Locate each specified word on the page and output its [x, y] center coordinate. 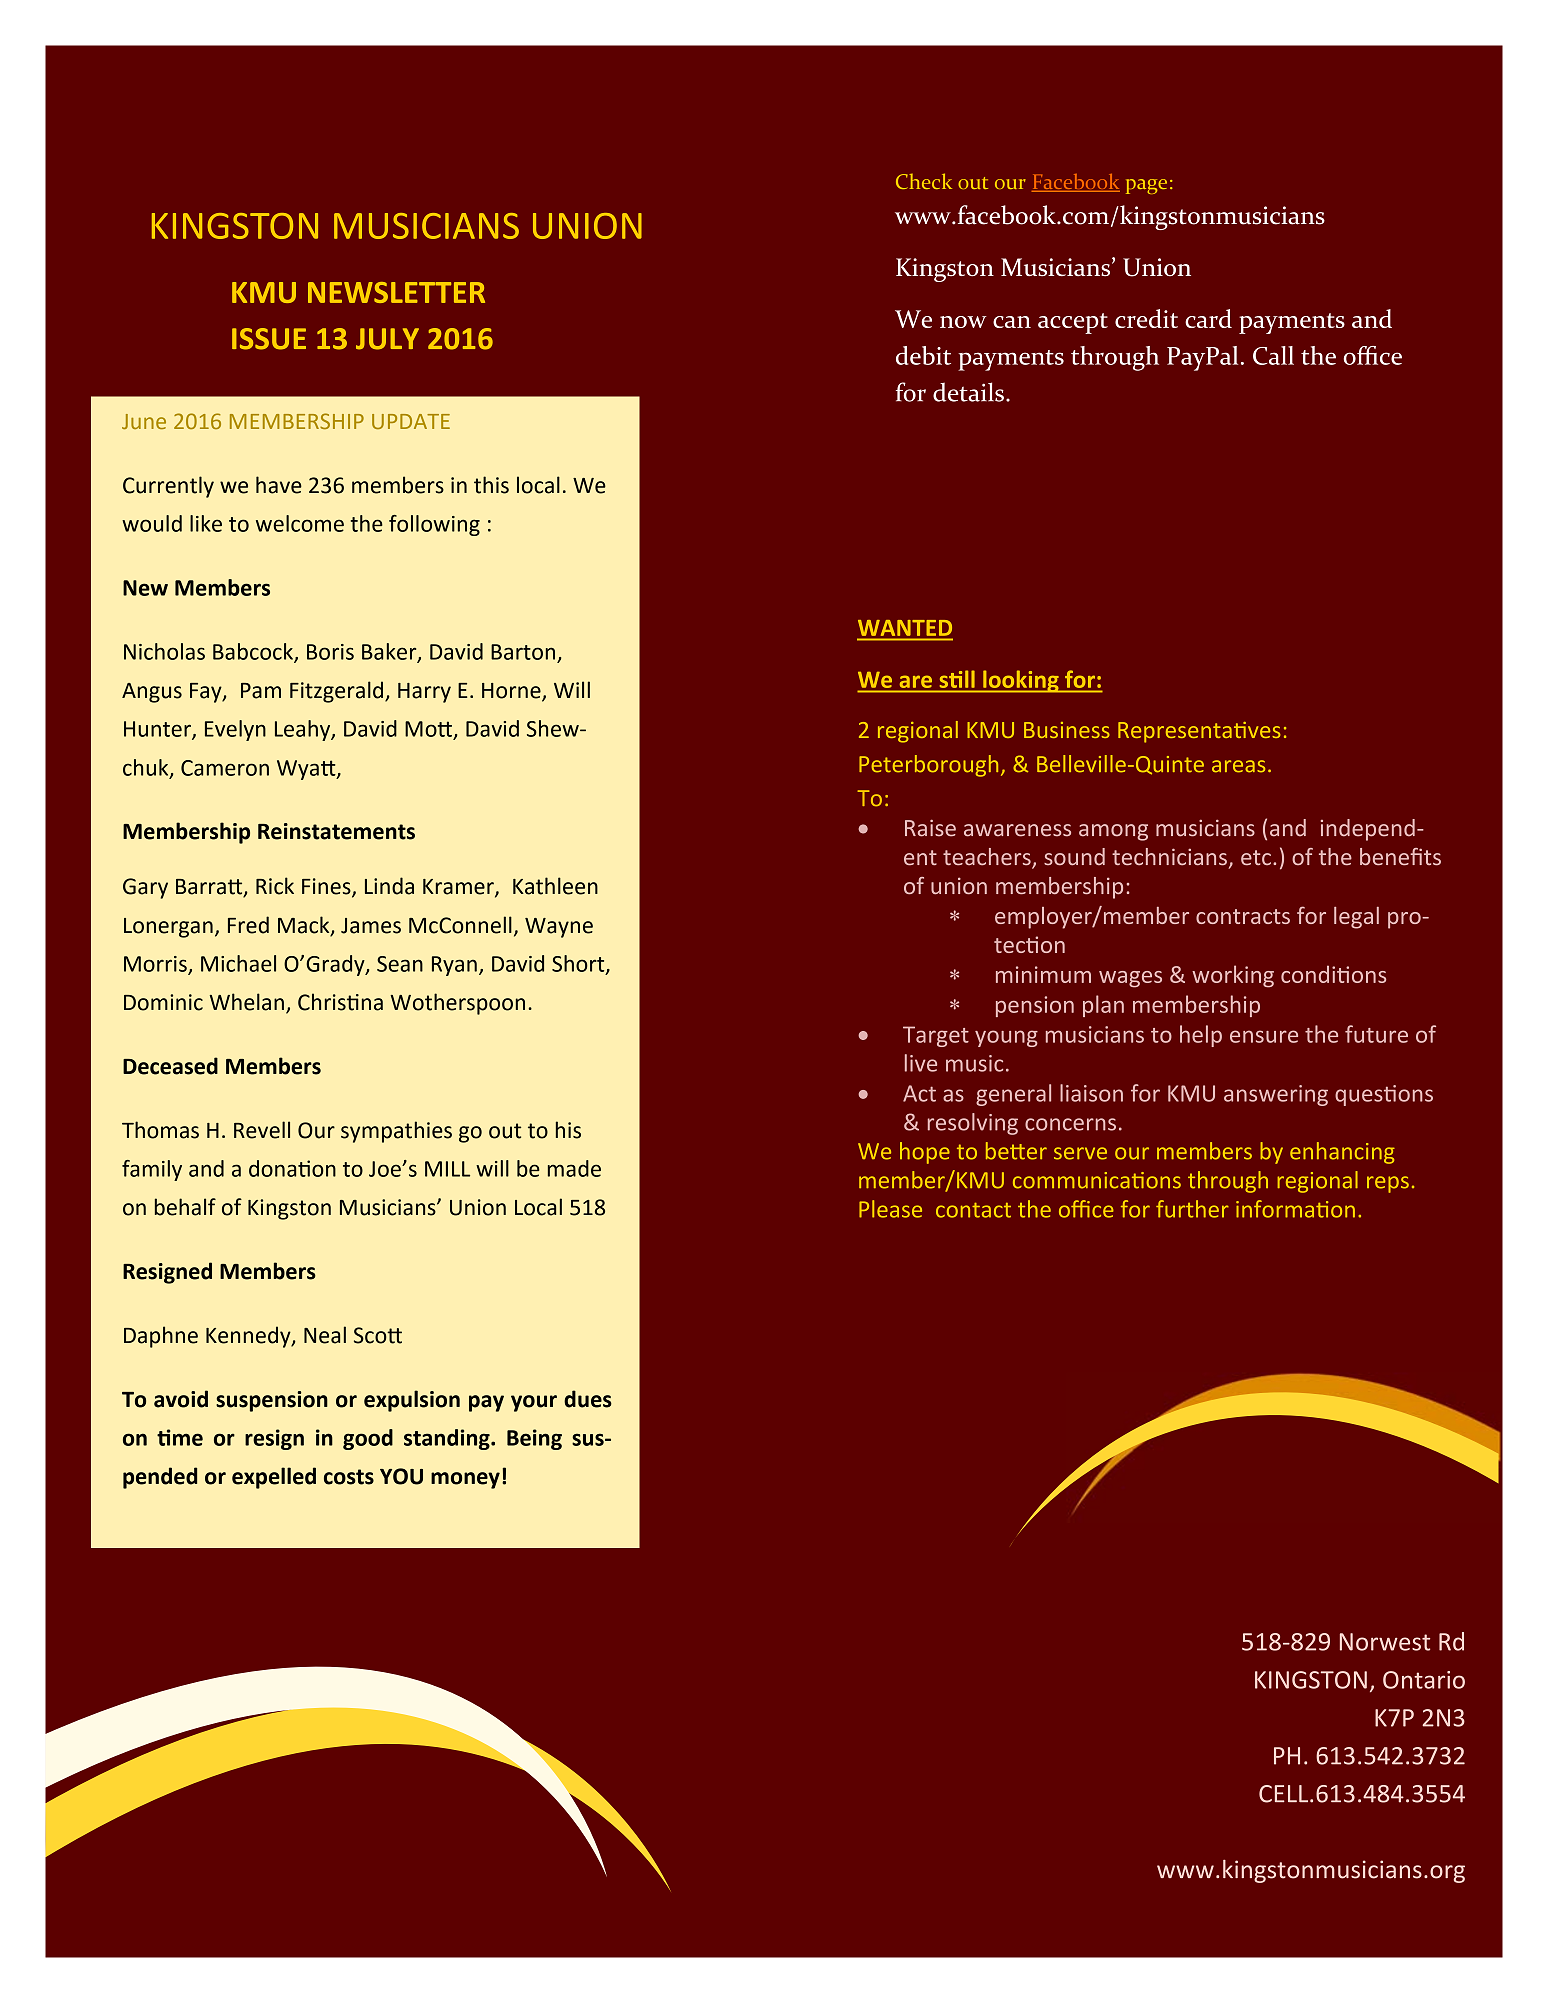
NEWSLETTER [396, 292]
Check [924, 181]
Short [579, 964]
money [465, 1480]
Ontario [1424, 1680]
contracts [1243, 916]
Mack [305, 925]
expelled [274, 1478]
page [1146, 186]
